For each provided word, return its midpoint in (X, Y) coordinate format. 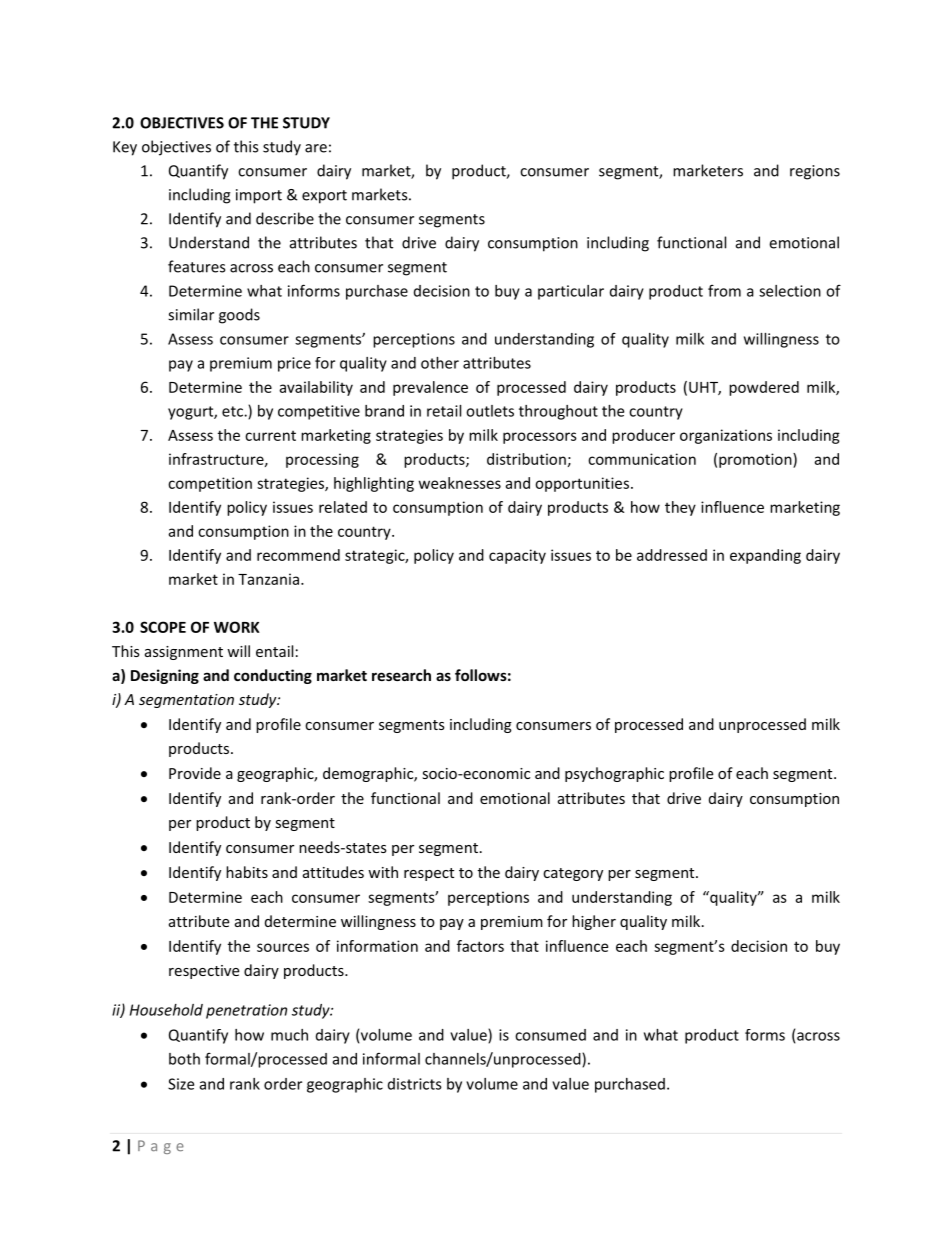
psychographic (614, 774)
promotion (756, 460)
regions (815, 172)
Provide (195, 773)
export (324, 197)
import (259, 196)
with (383, 872)
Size (181, 1084)
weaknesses (460, 483)
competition (210, 484)
